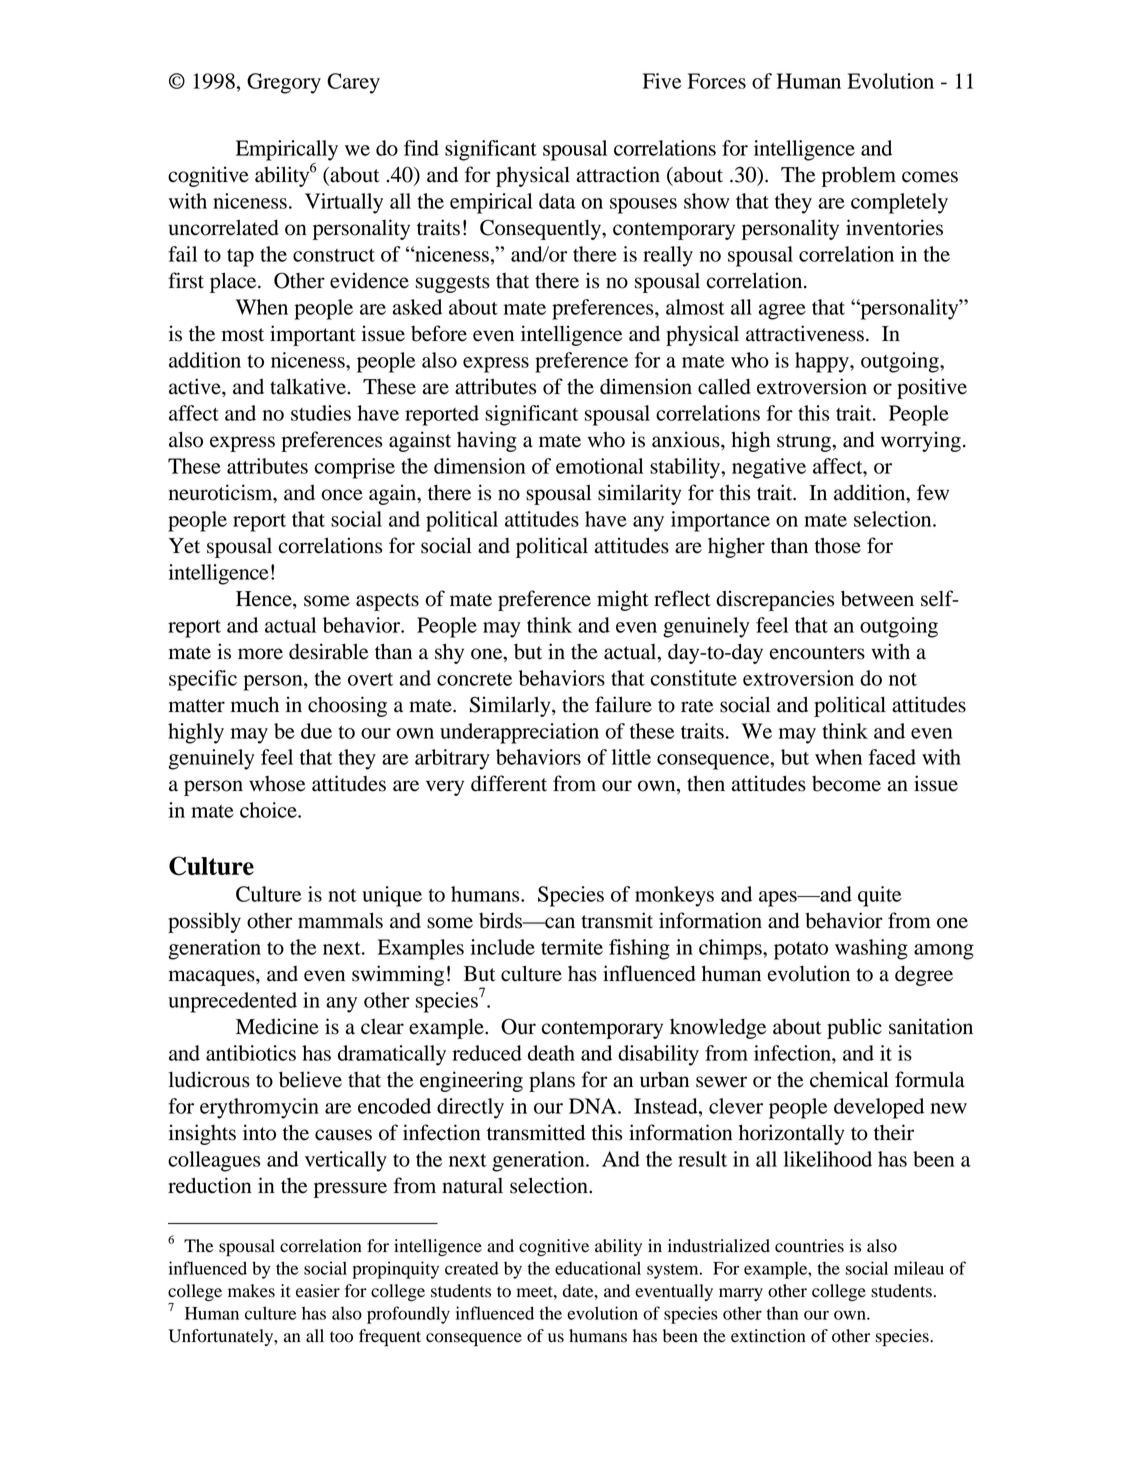 This document has width=1144, height=1481. What do you see at coordinates (618, 174) in the document?
I see `attraction` at bounding box center [618, 174].
